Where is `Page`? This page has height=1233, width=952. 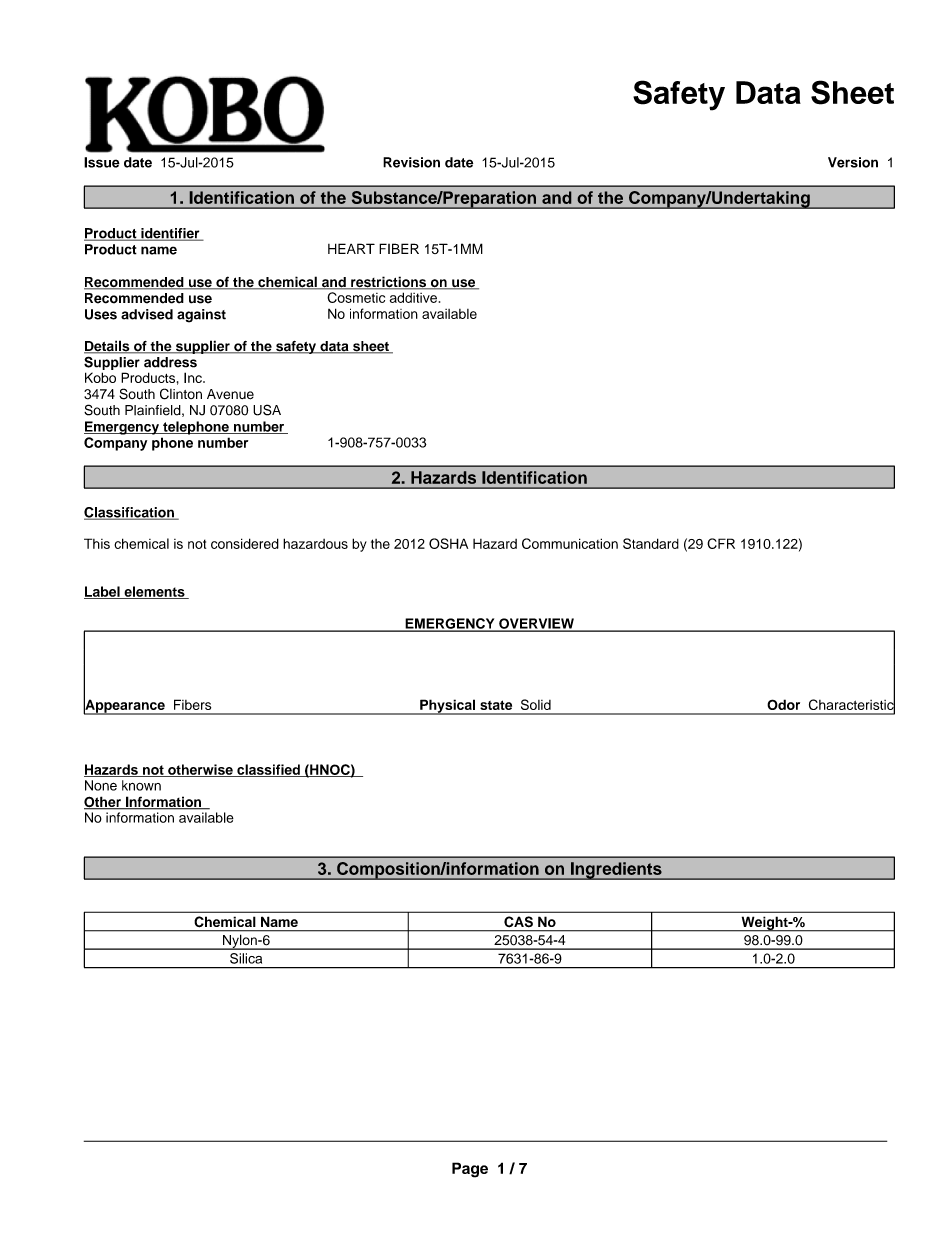 Page is located at coordinates (470, 1170).
